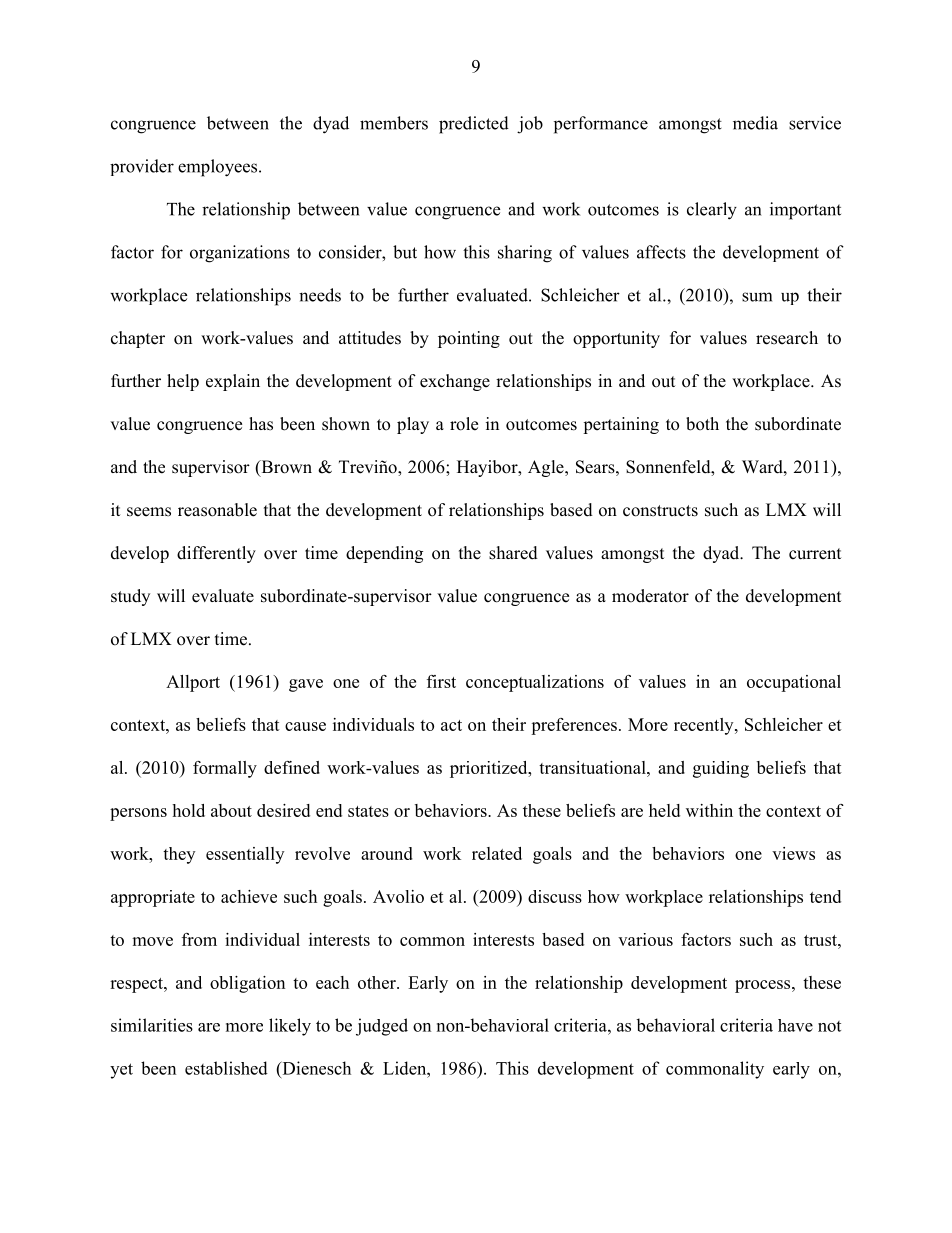  Describe the element at coordinates (755, 123) in the image. I see `media` at that location.
